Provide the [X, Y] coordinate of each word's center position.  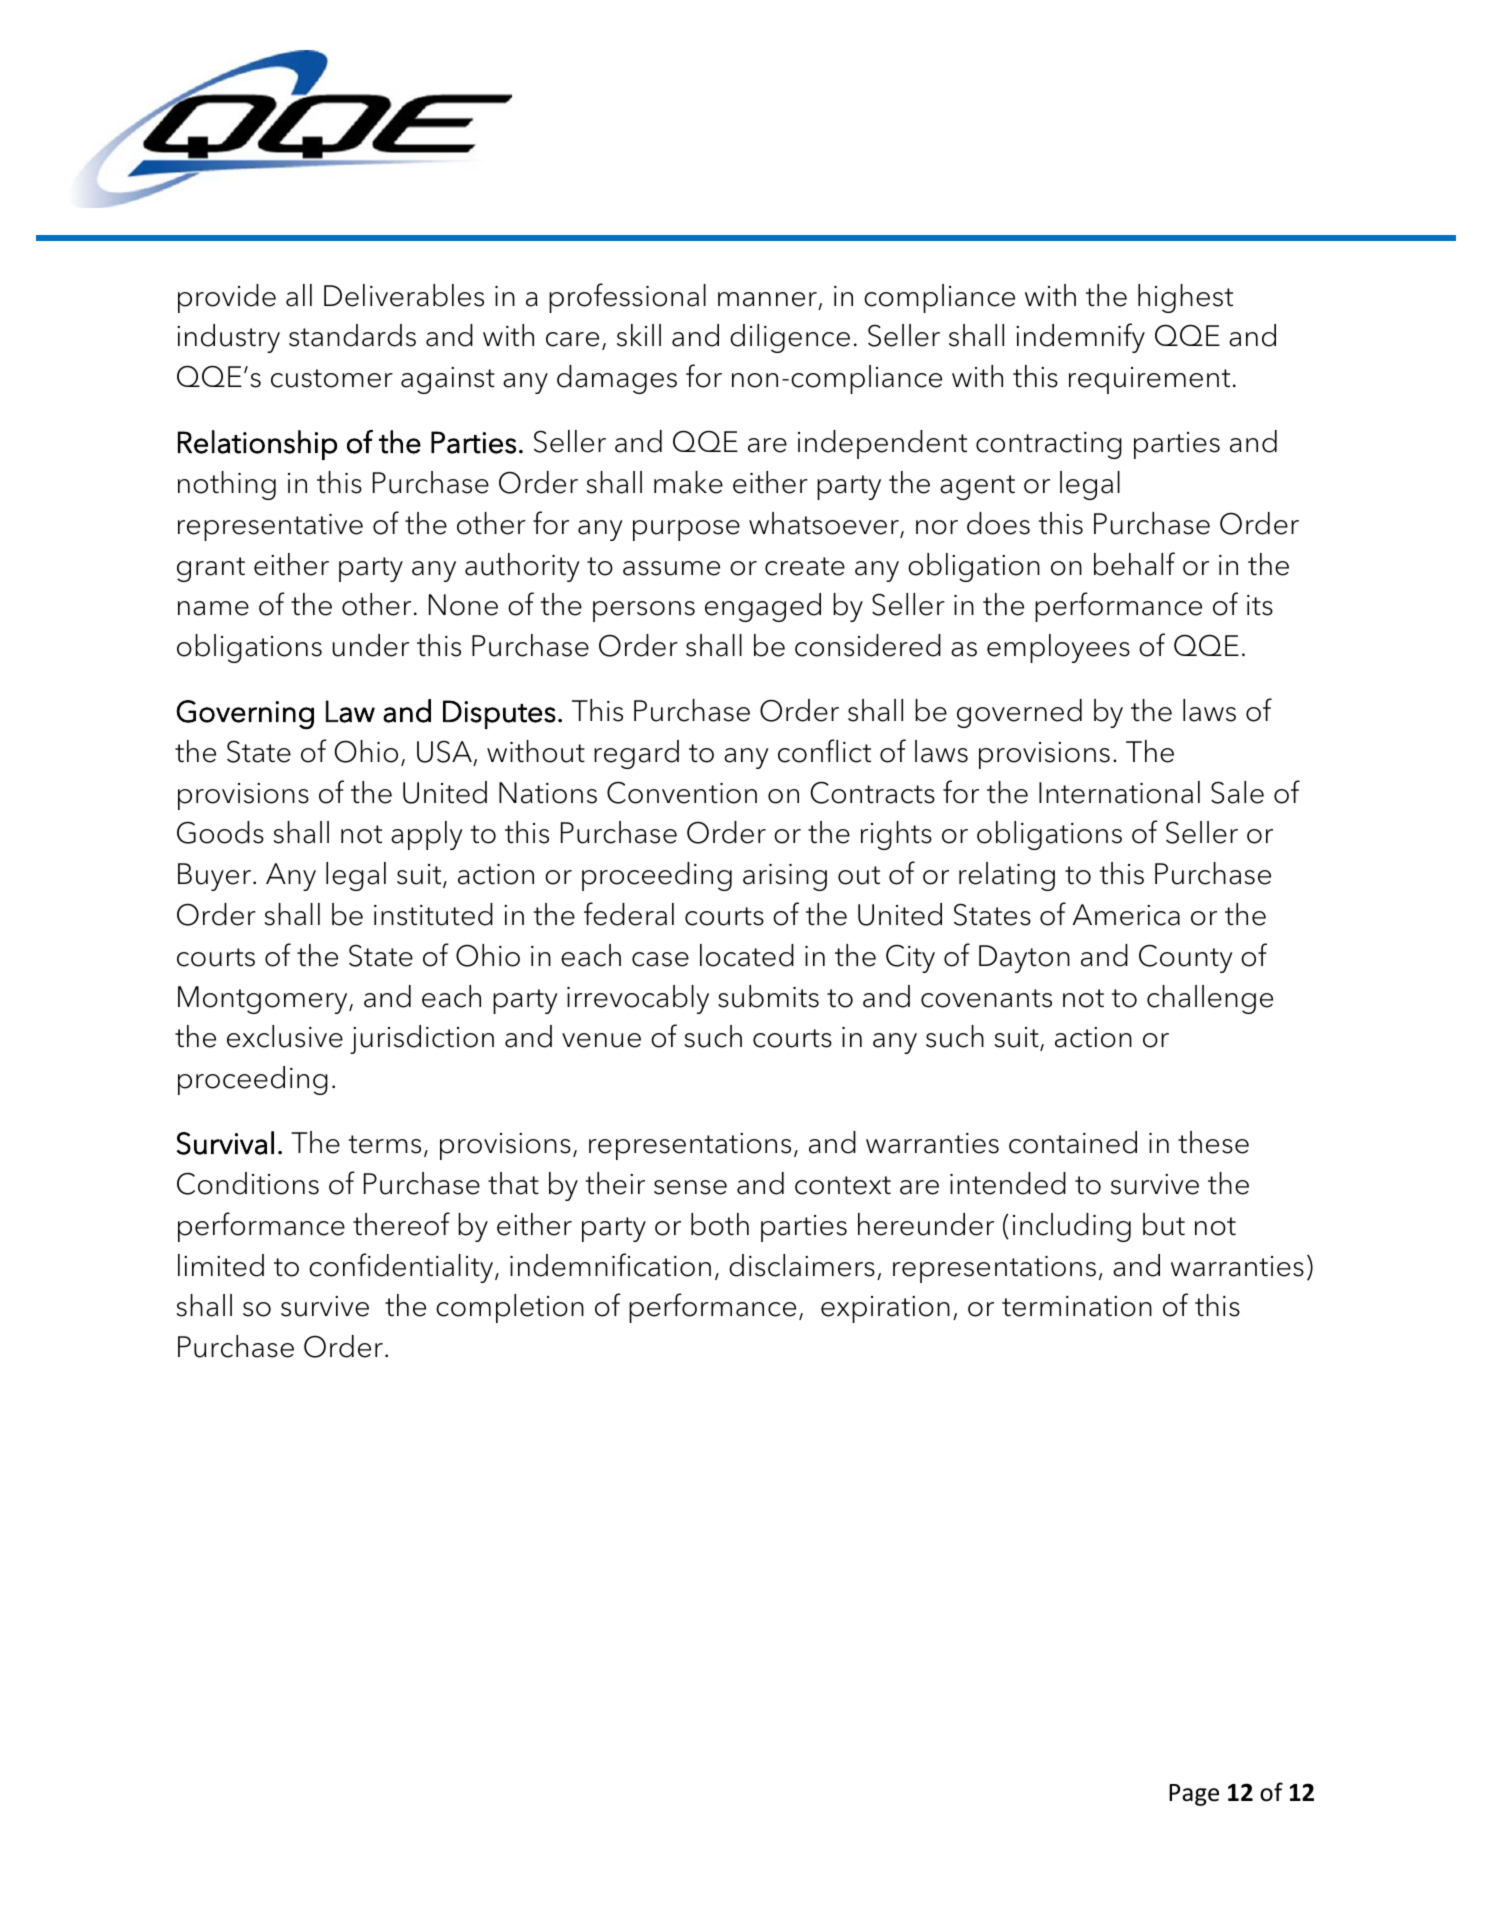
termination [1077, 1306]
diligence [790, 338]
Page [1194, 1795]
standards [352, 335]
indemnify [1080, 338]
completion [510, 1308]
